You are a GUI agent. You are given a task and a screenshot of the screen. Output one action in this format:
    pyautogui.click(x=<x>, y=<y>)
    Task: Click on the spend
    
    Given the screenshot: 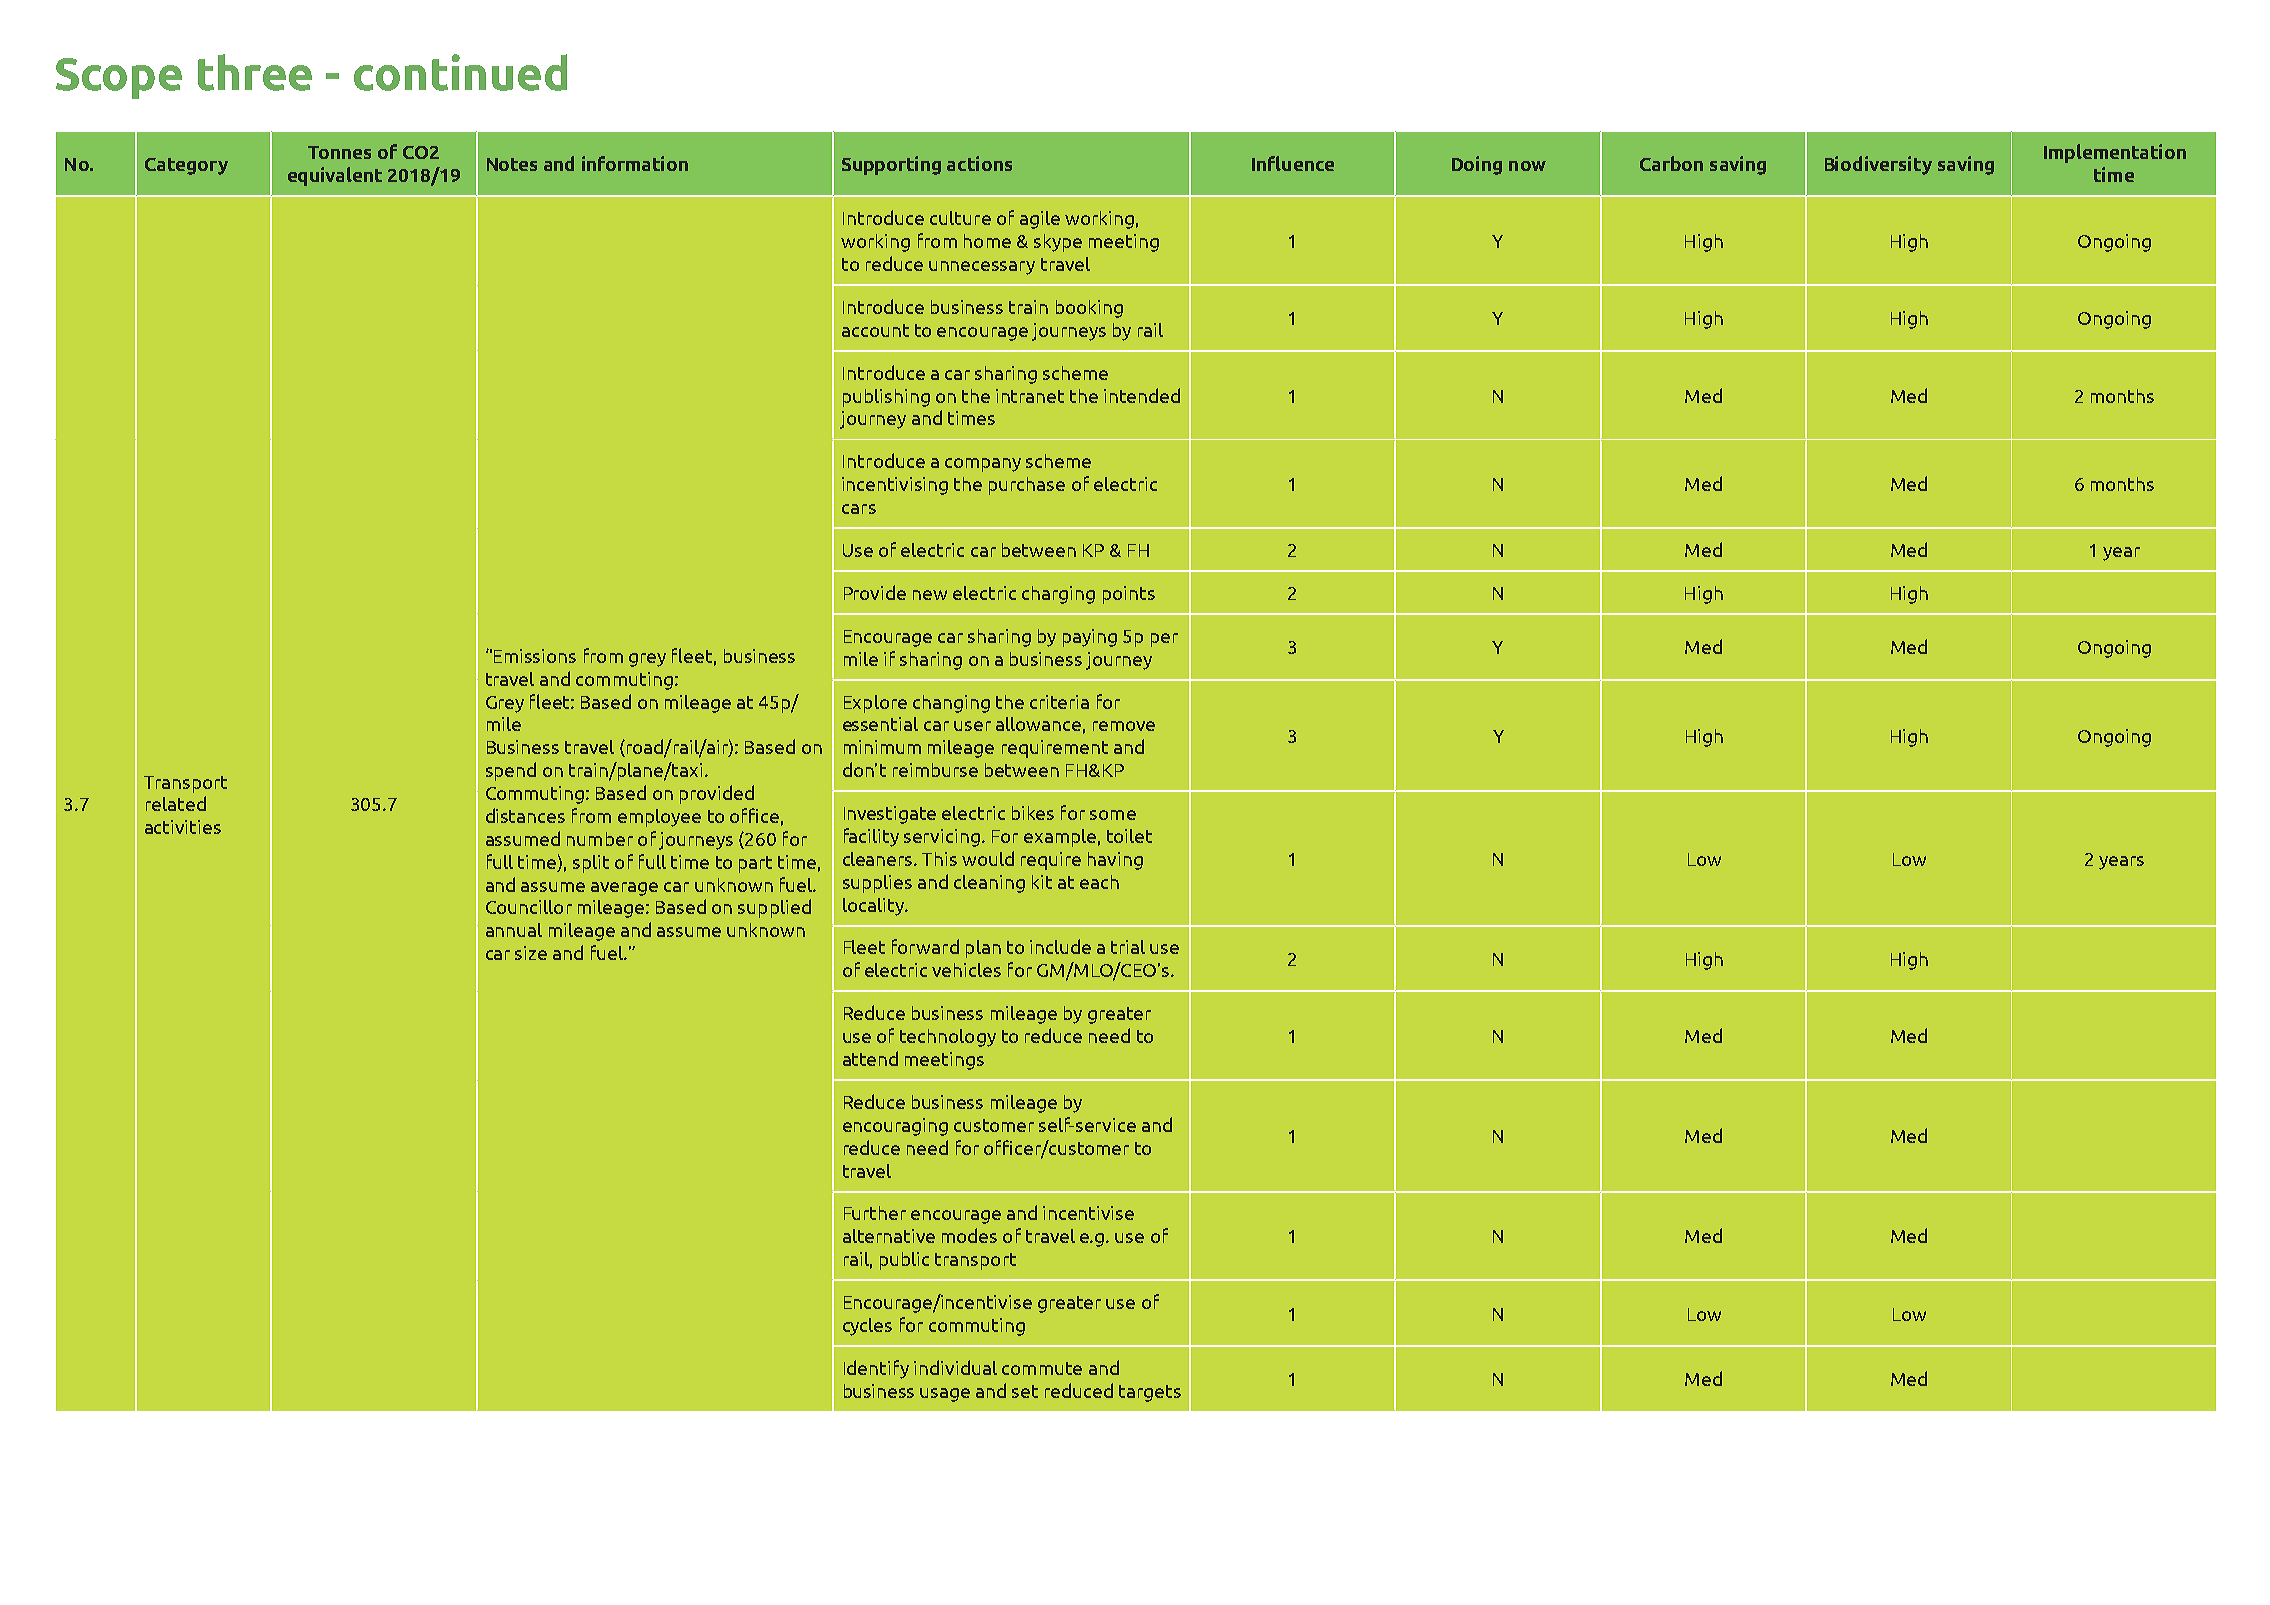 What is the action you would take?
    pyautogui.click(x=511, y=771)
